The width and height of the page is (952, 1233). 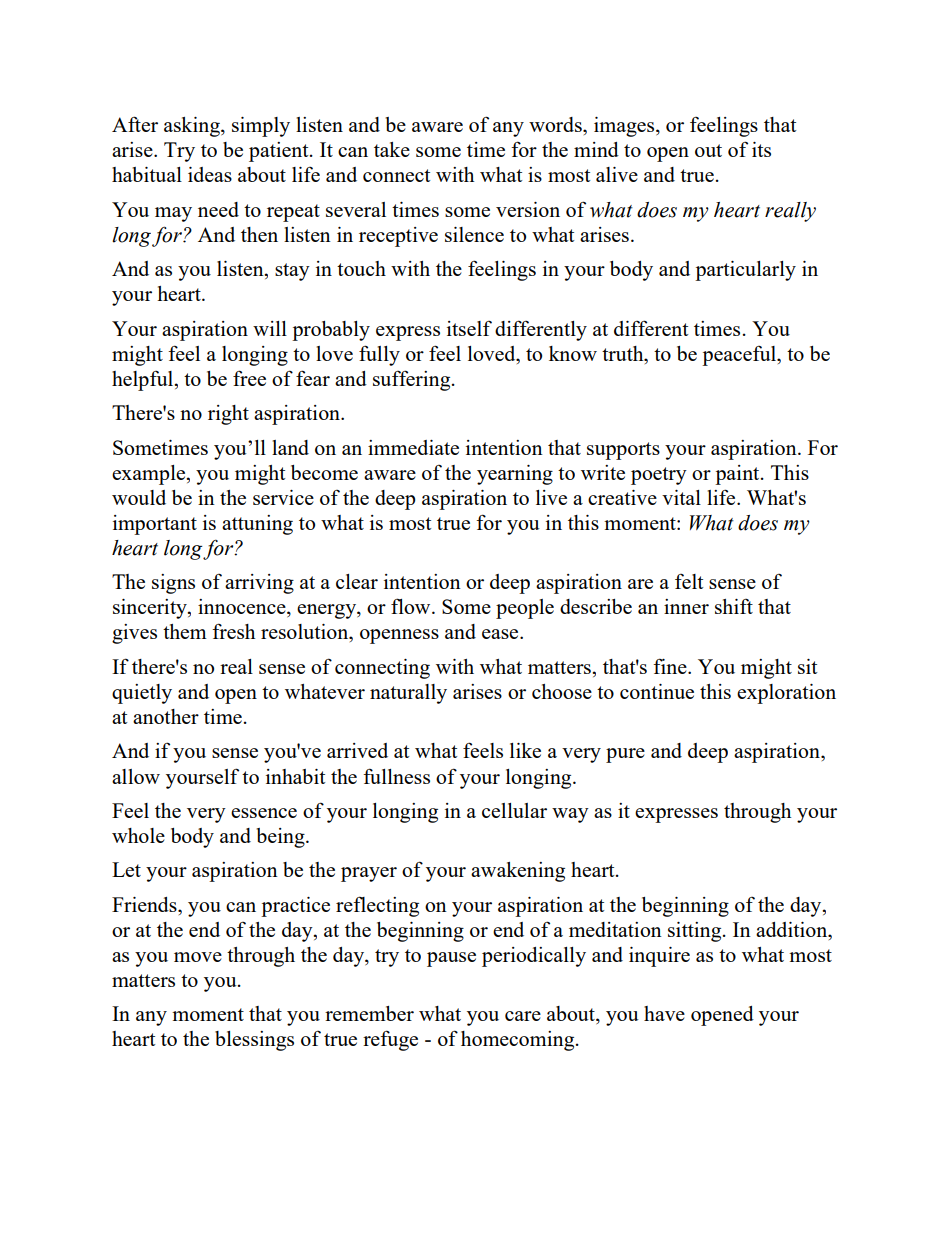 I want to click on blessings, so click(x=254, y=1041).
